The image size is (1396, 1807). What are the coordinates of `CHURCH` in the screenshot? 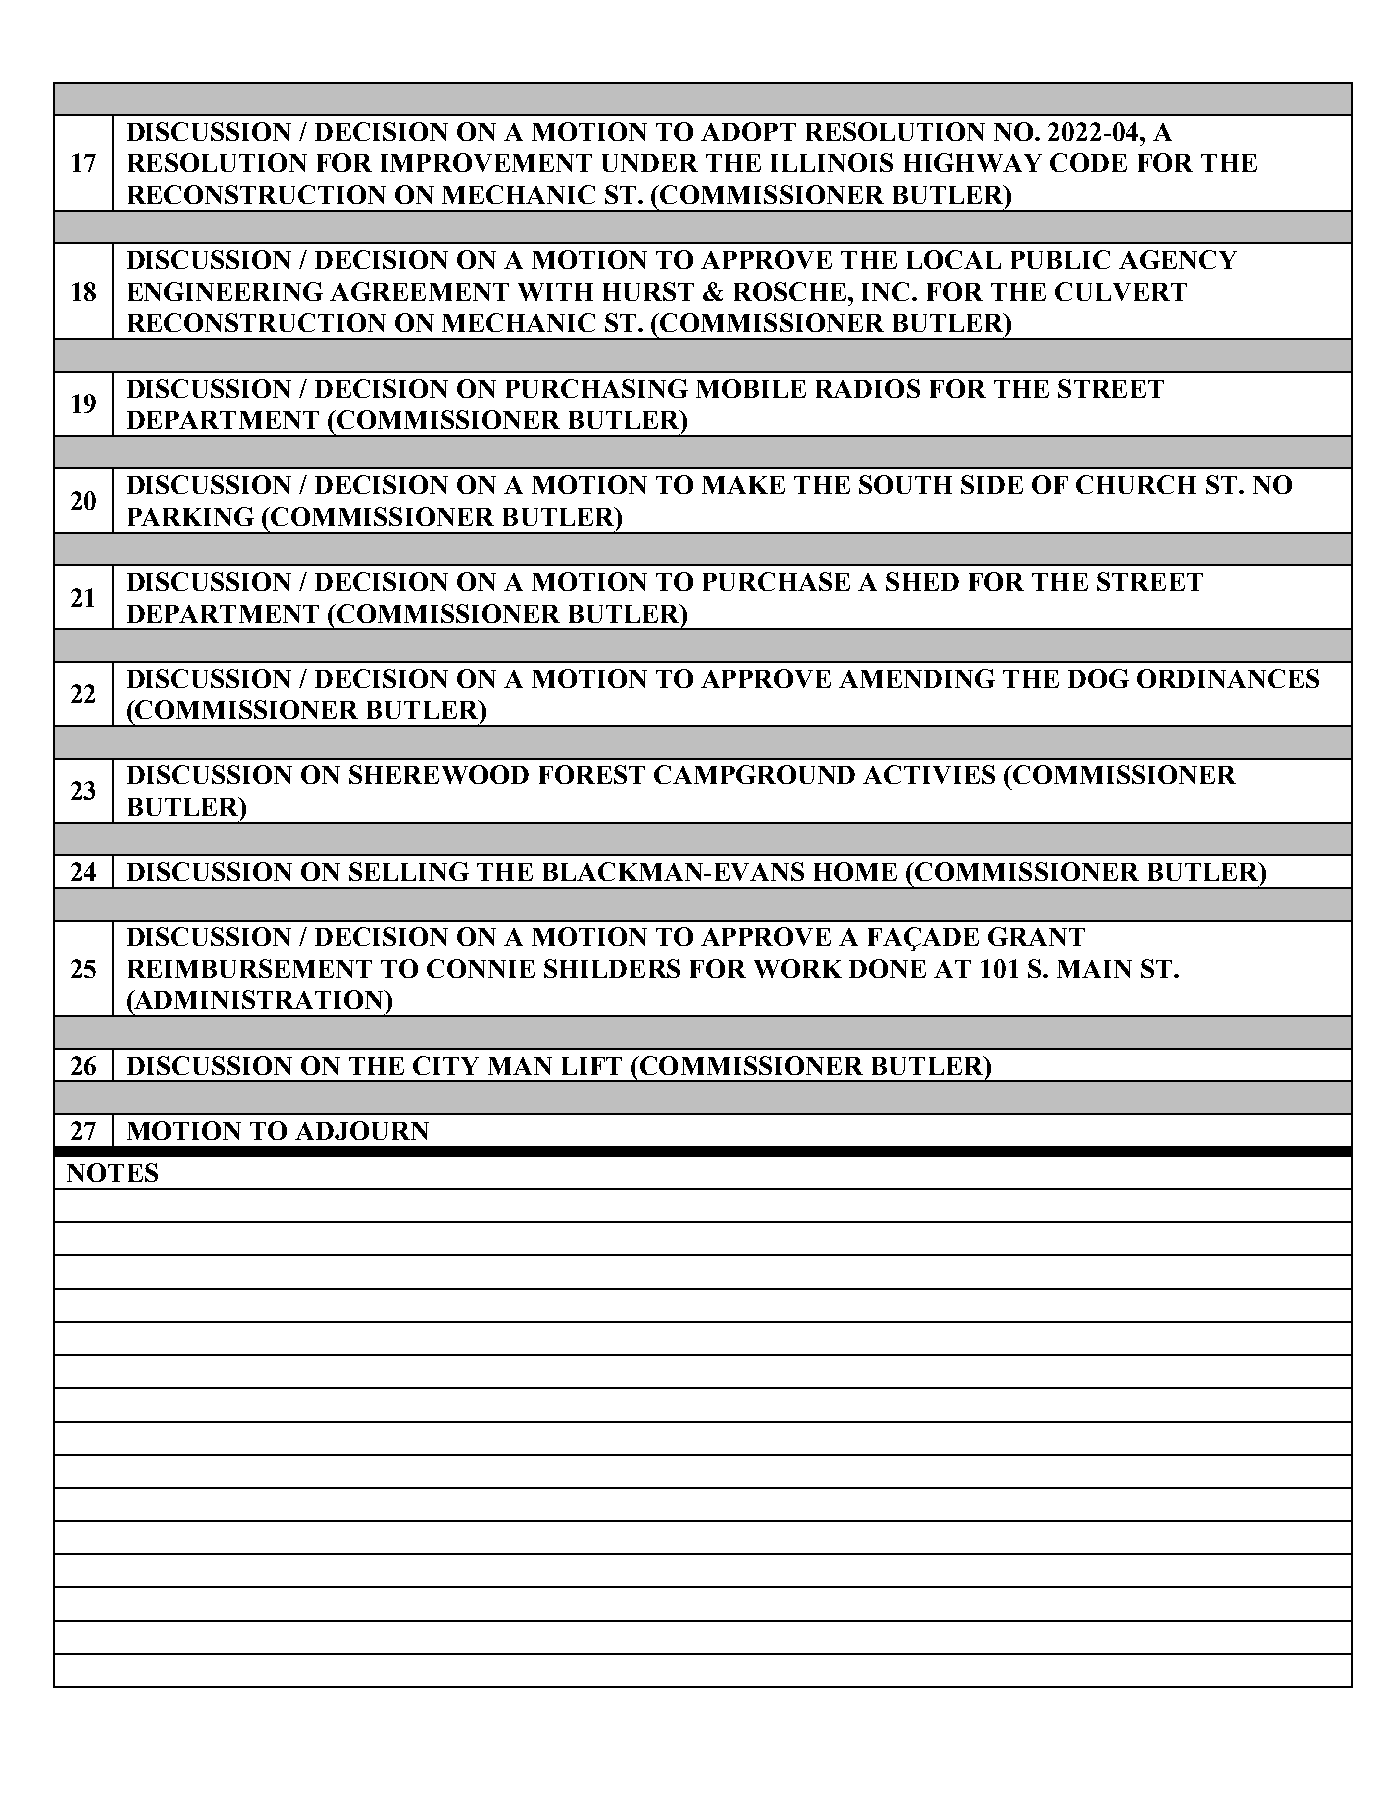 It's located at (1136, 484).
